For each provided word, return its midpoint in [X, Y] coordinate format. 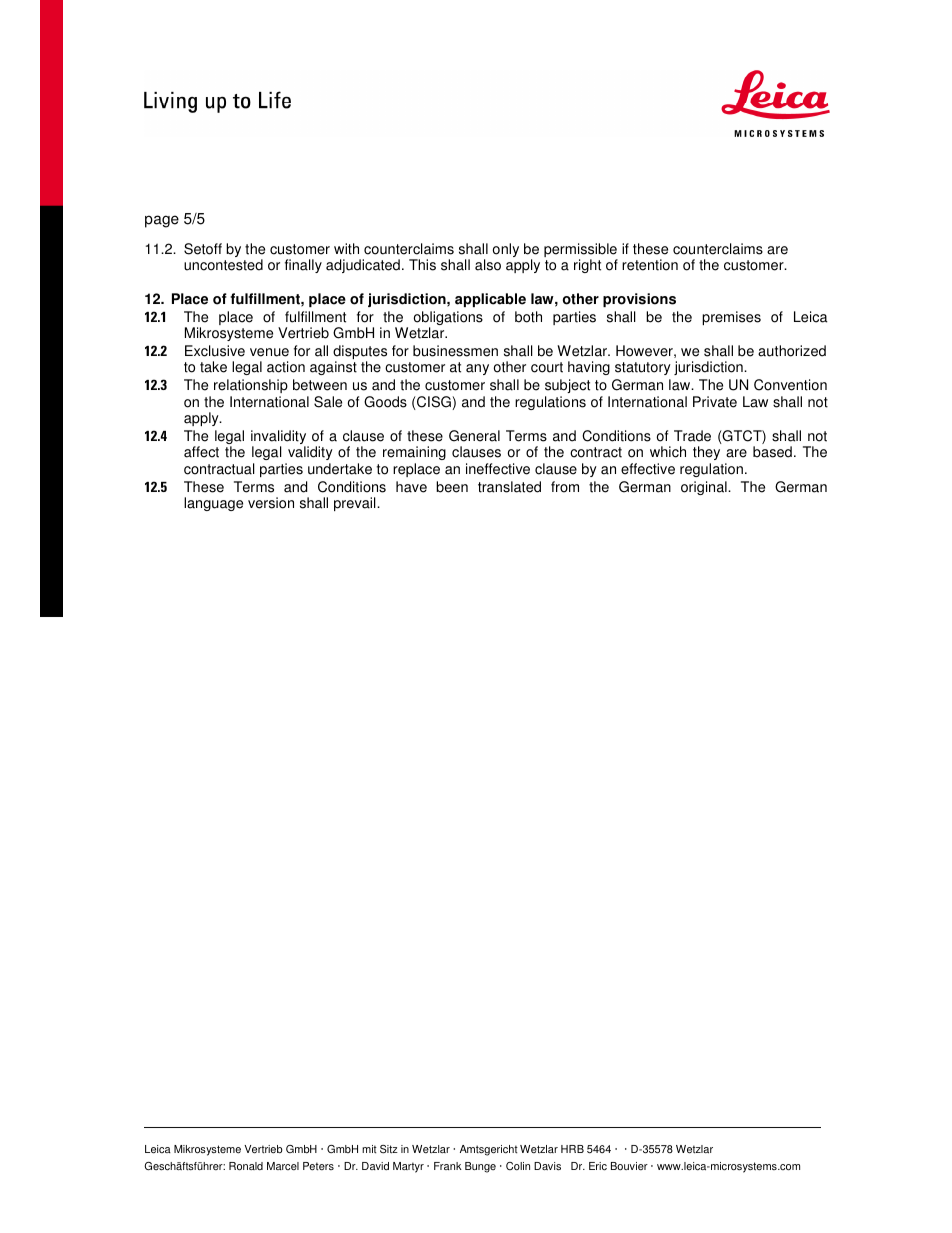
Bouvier [629, 1166]
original [705, 488]
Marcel [283, 1166]
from [565, 487]
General [474, 436]
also [488, 265]
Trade [692, 436]
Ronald [246, 1166]
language [213, 504]
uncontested [223, 265]
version [271, 503]
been [452, 487]
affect [201, 452]
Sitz [389, 1149]
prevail [356, 504]
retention [650, 265]
